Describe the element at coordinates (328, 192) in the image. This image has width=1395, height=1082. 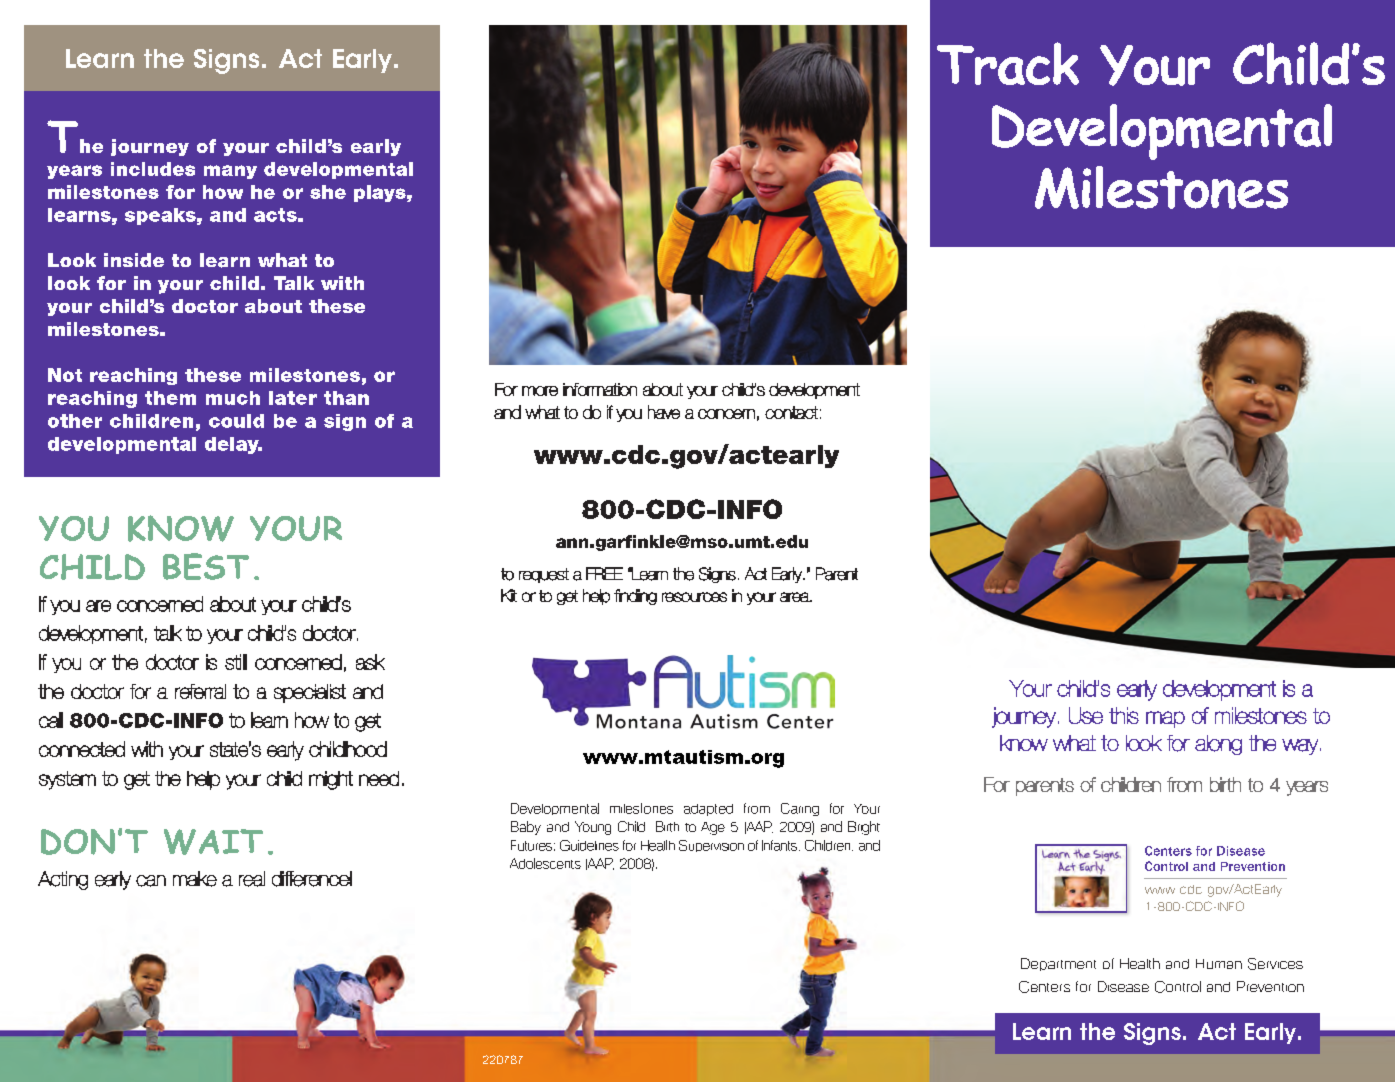
I see `she` at that location.
